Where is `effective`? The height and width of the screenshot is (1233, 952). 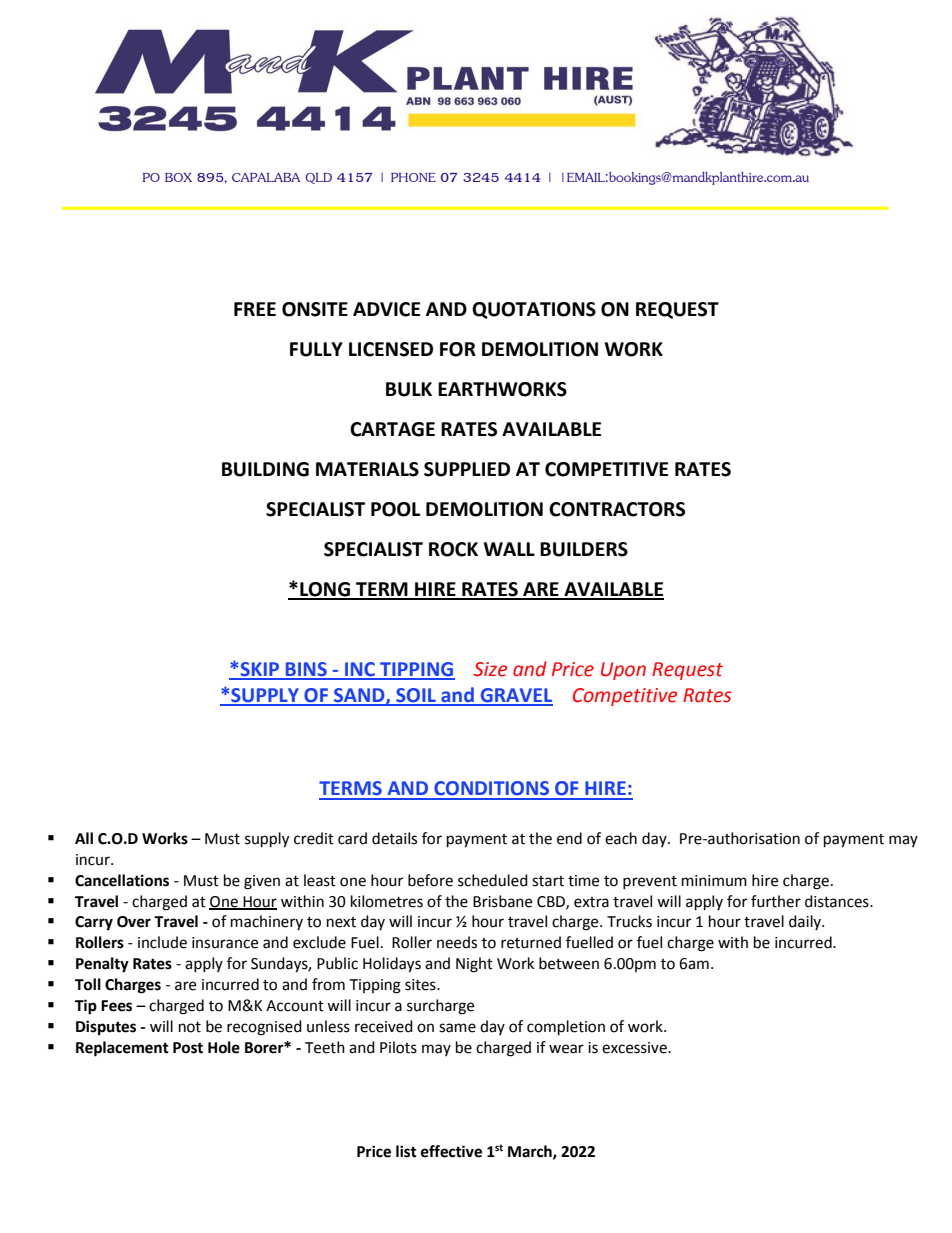
effective is located at coordinates (451, 1151).
